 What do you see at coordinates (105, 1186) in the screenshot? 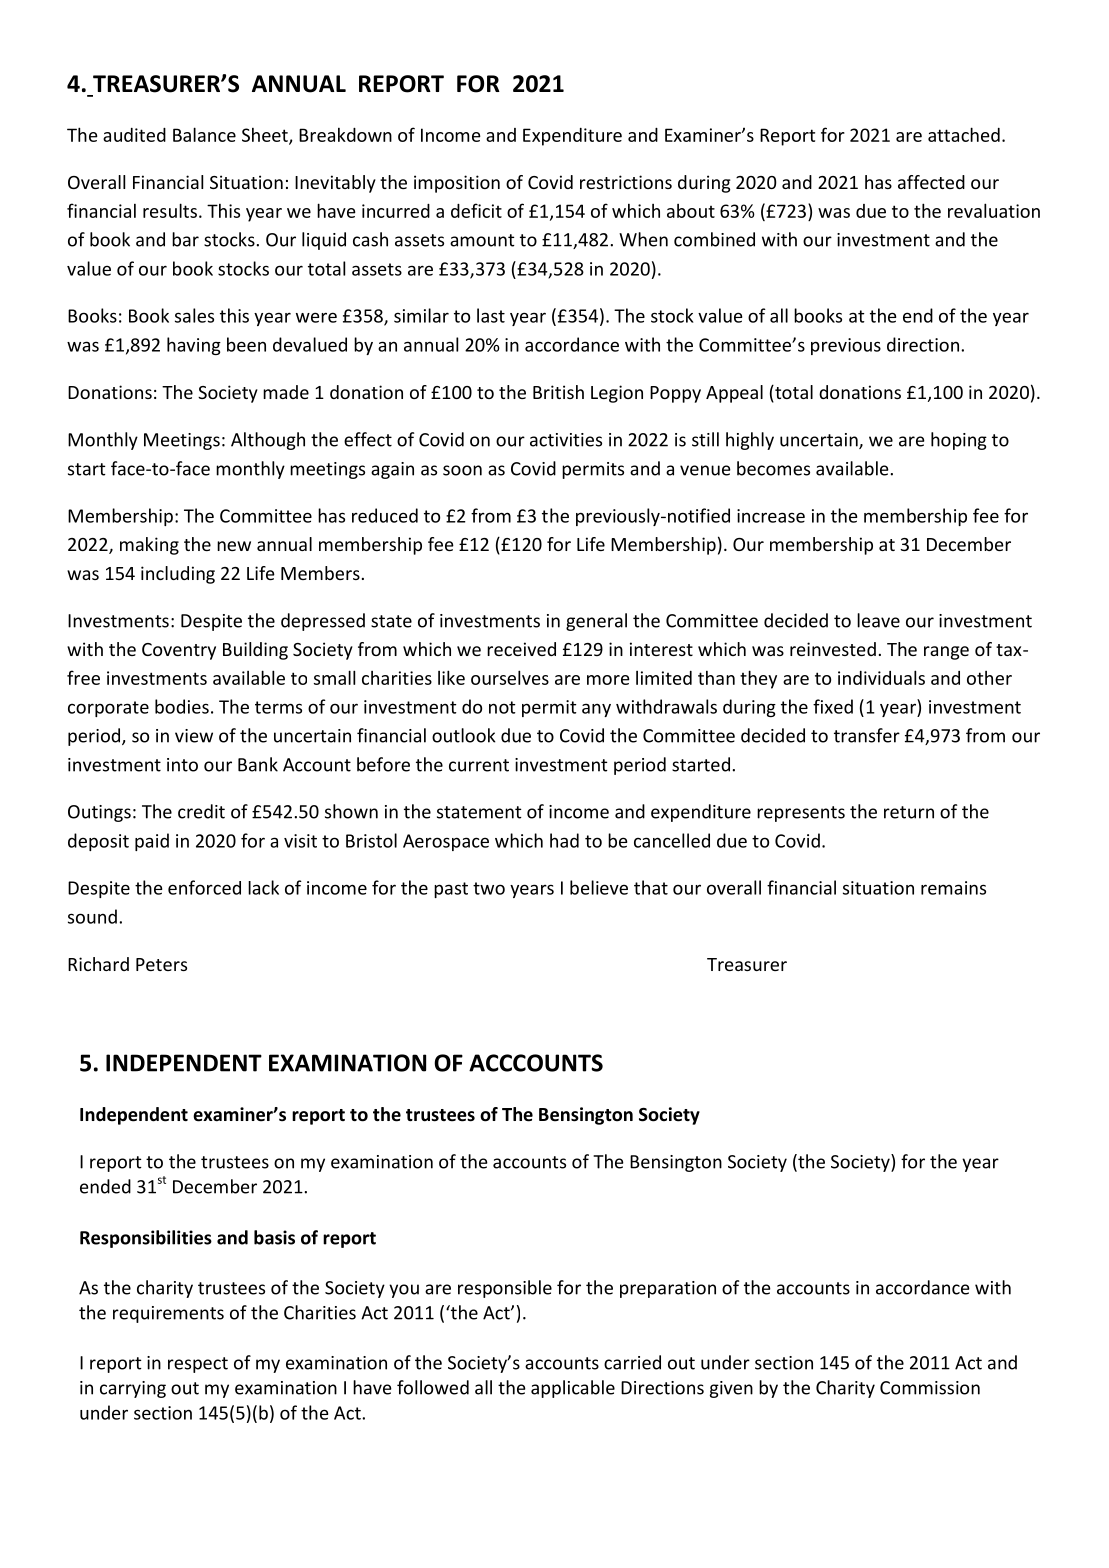
I see `ended` at bounding box center [105, 1186].
